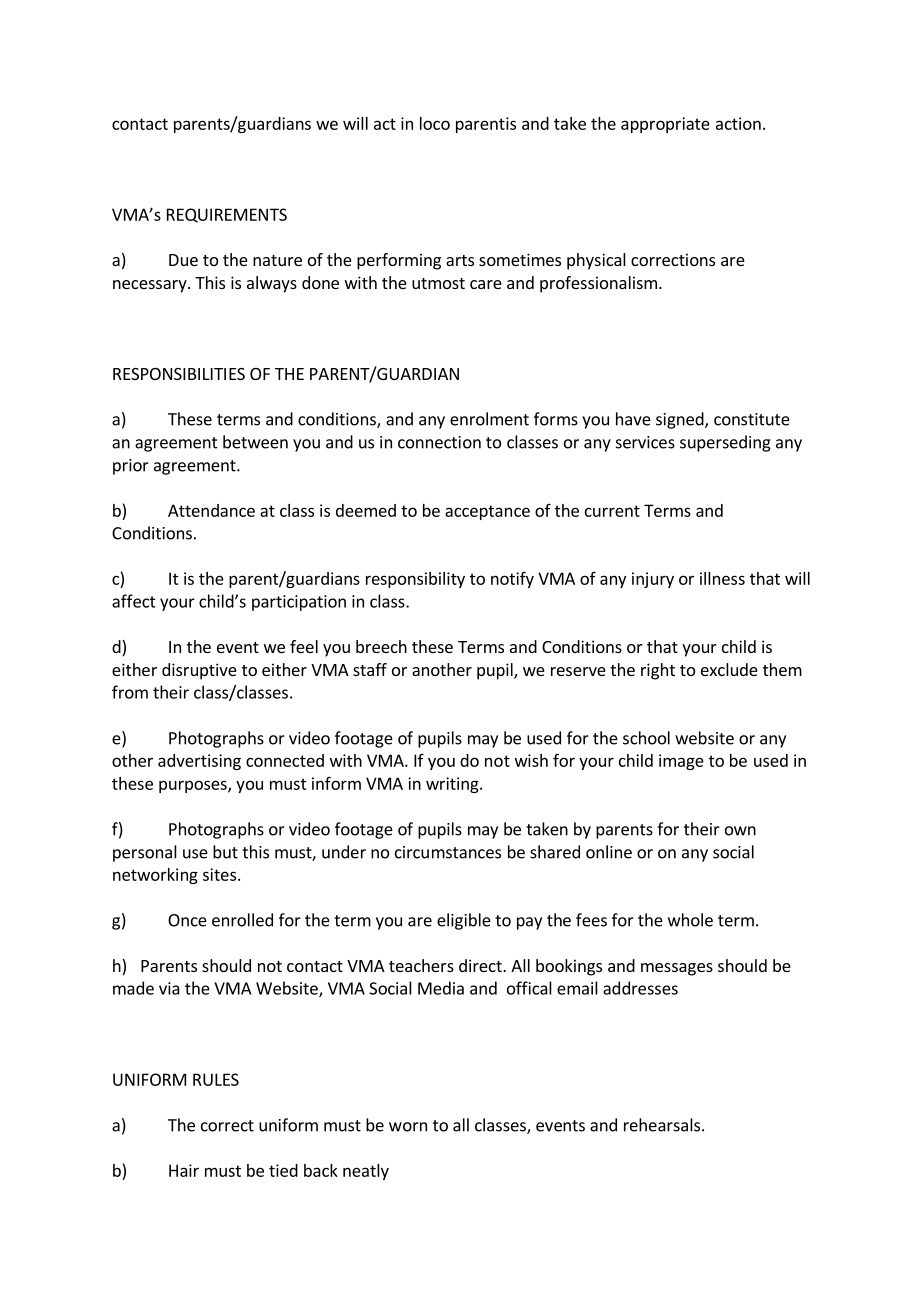  Describe the element at coordinates (179, 374) in the screenshot. I see `RESPONSIBILITIES` at that location.
